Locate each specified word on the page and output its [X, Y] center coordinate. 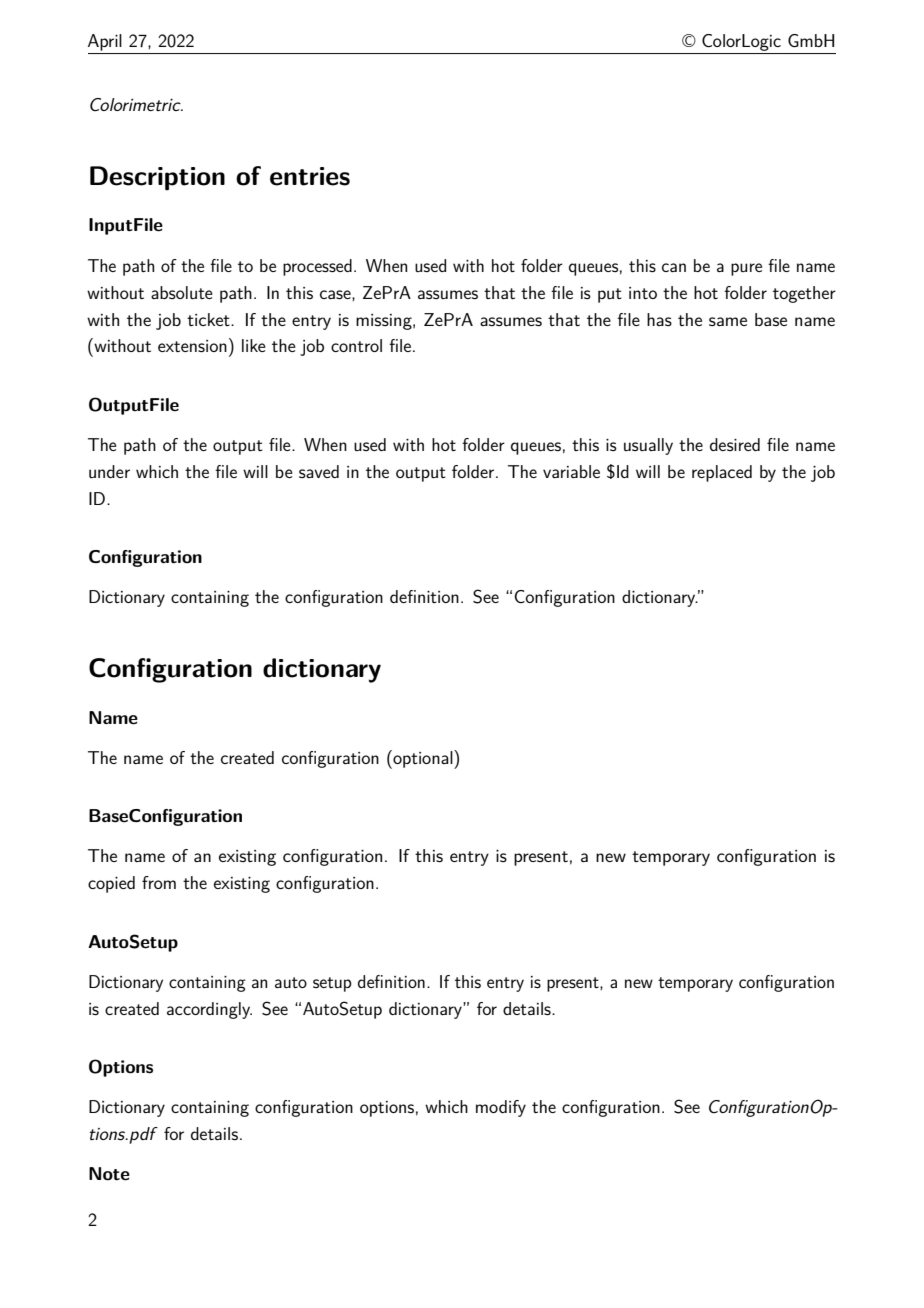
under [109, 471]
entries [310, 176]
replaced [722, 473]
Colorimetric [136, 104]
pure [746, 269]
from [159, 882]
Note [109, 1174]
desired [735, 444]
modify [501, 1108]
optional [423, 759]
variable [571, 471]
